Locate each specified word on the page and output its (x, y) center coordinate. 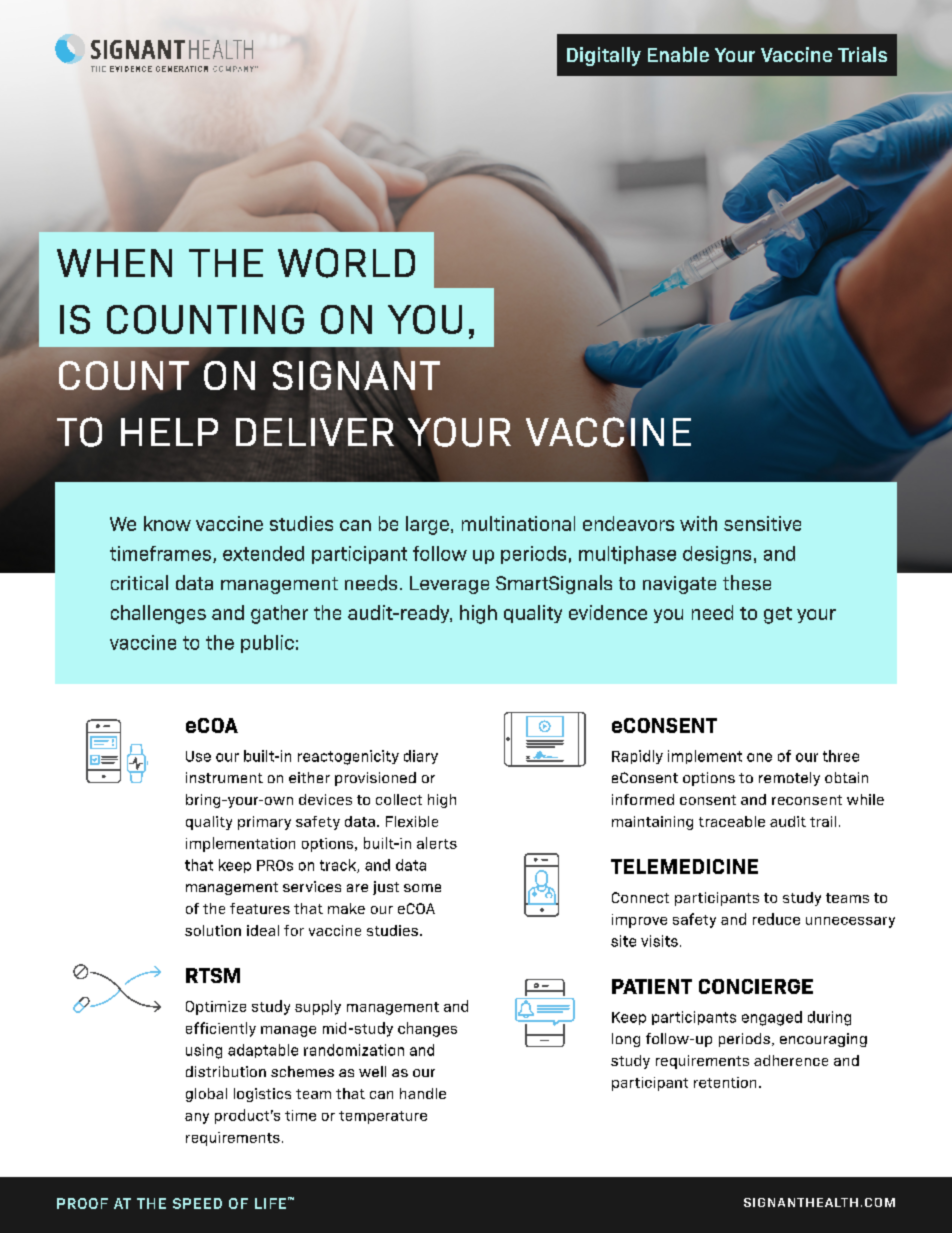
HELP (169, 432)
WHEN (114, 263)
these (747, 583)
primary (264, 823)
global (206, 1095)
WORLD (346, 263)
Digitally (604, 56)
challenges (158, 614)
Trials (862, 54)
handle (423, 1093)
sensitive (762, 523)
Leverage (449, 585)
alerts (437, 843)
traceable (732, 821)
